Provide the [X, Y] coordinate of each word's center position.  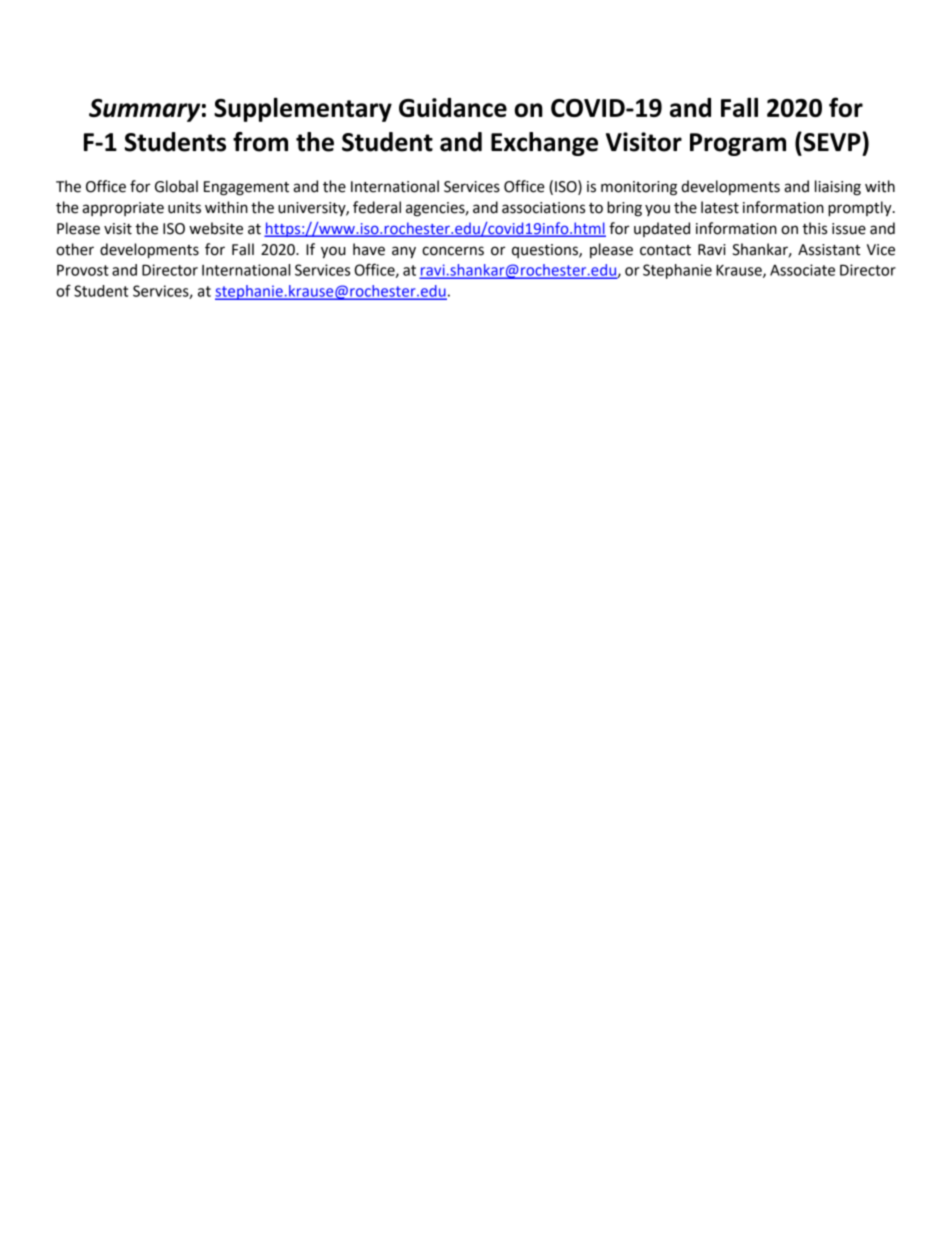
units [184, 208]
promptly [861, 209]
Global [176, 186]
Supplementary [303, 110]
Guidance [453, 107]
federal [377, 207]
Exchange [544, 144]
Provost [83, 270]
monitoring [639, 188]
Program [738, 144]
